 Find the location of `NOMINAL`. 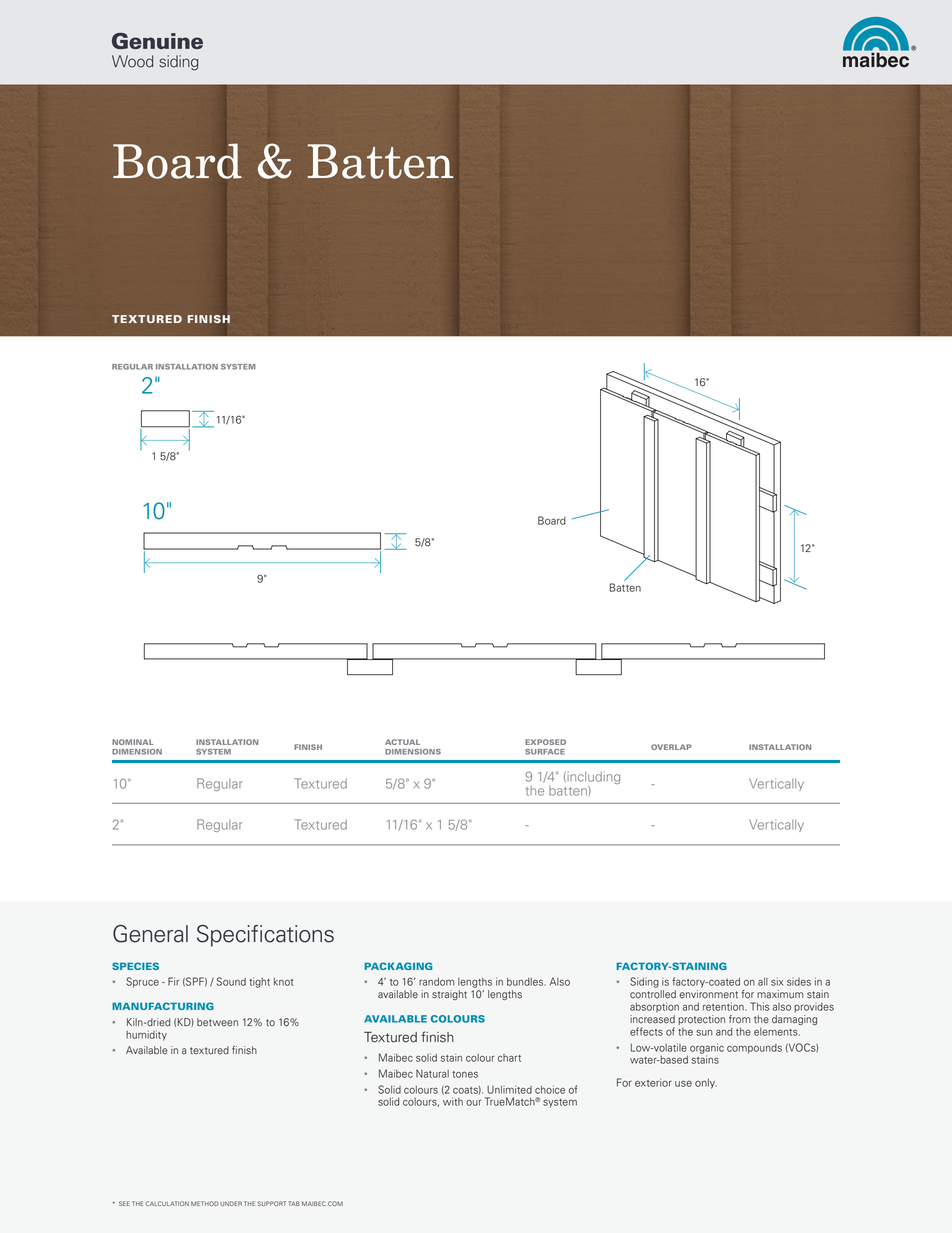

NOMINAL is located at coordinates (132, 742).
